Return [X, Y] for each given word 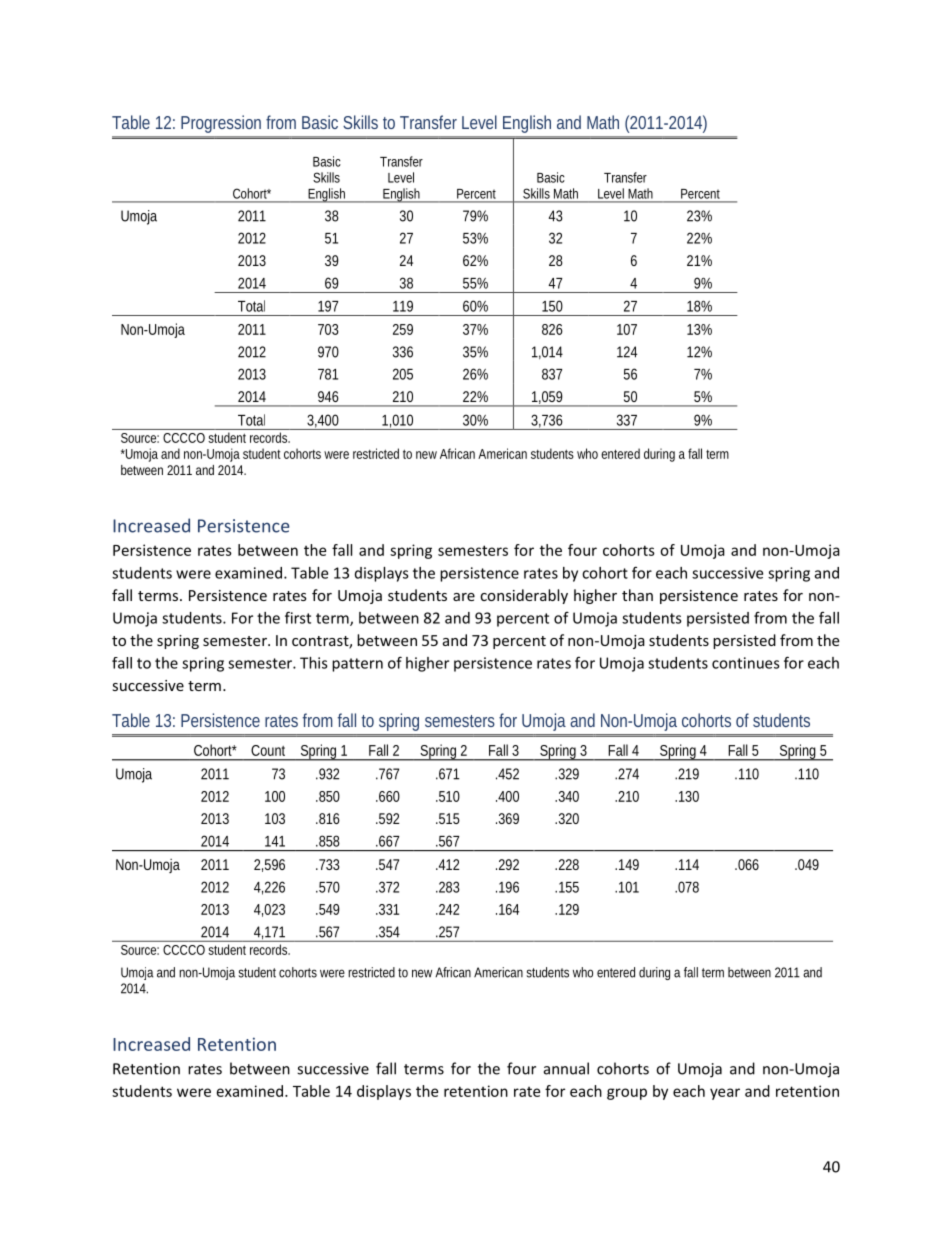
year [725, 1094]
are [464, 597]
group [627, 1094]
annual [566, 1068]
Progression [221, 124]
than [637, 595]
